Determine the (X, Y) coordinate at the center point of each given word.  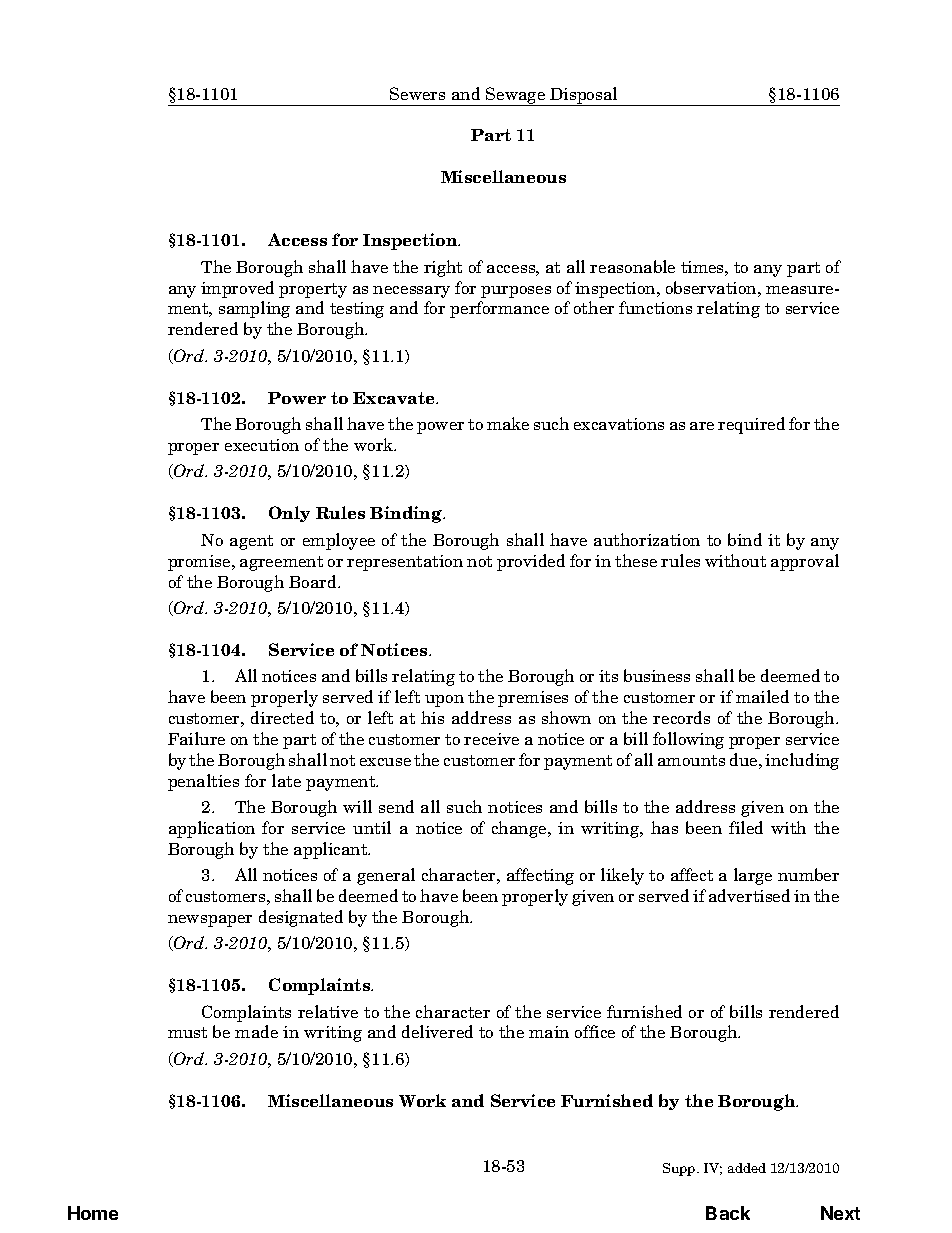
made (256, 1031)
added (747, 1168)
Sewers (417, 93)
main (549, 1032)
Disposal (584, 96)
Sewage (516, 96)
